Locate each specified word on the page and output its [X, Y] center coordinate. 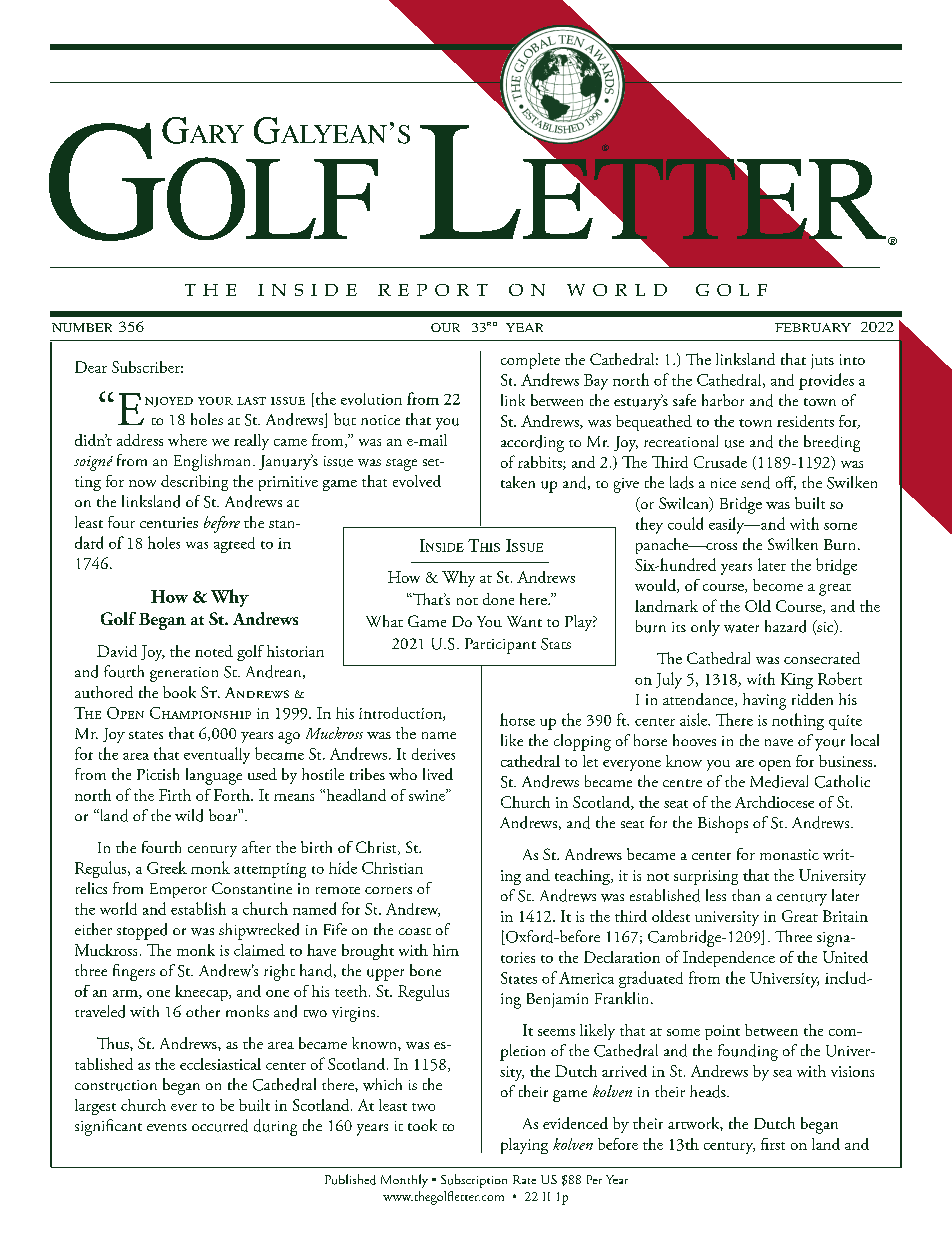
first [773, 1144]
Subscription [474, 1181]
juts [822, 361]
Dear [91, 367]
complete [530, 361]
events [167, 1127]
